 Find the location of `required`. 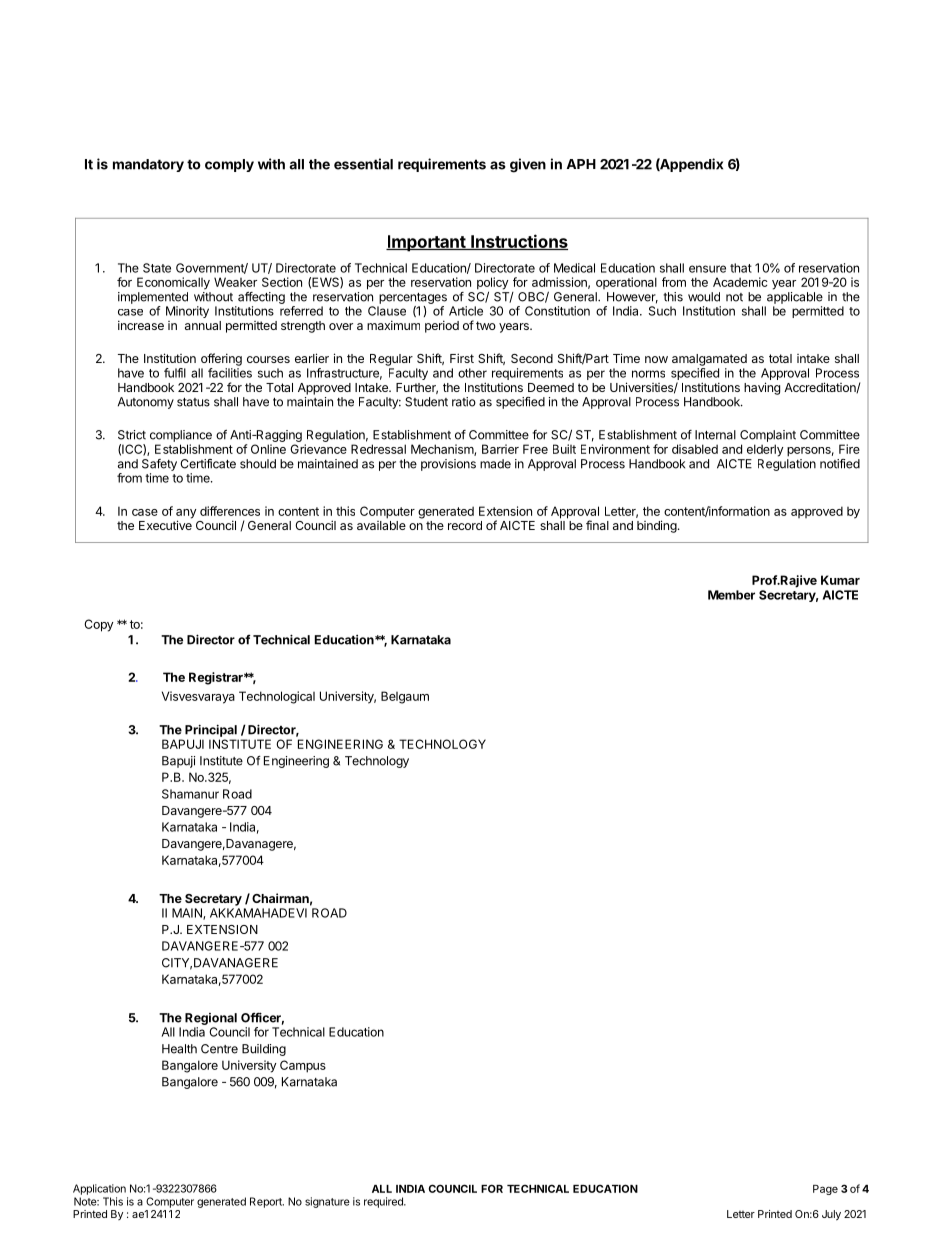

required is located at coordinates (384, 1202).
